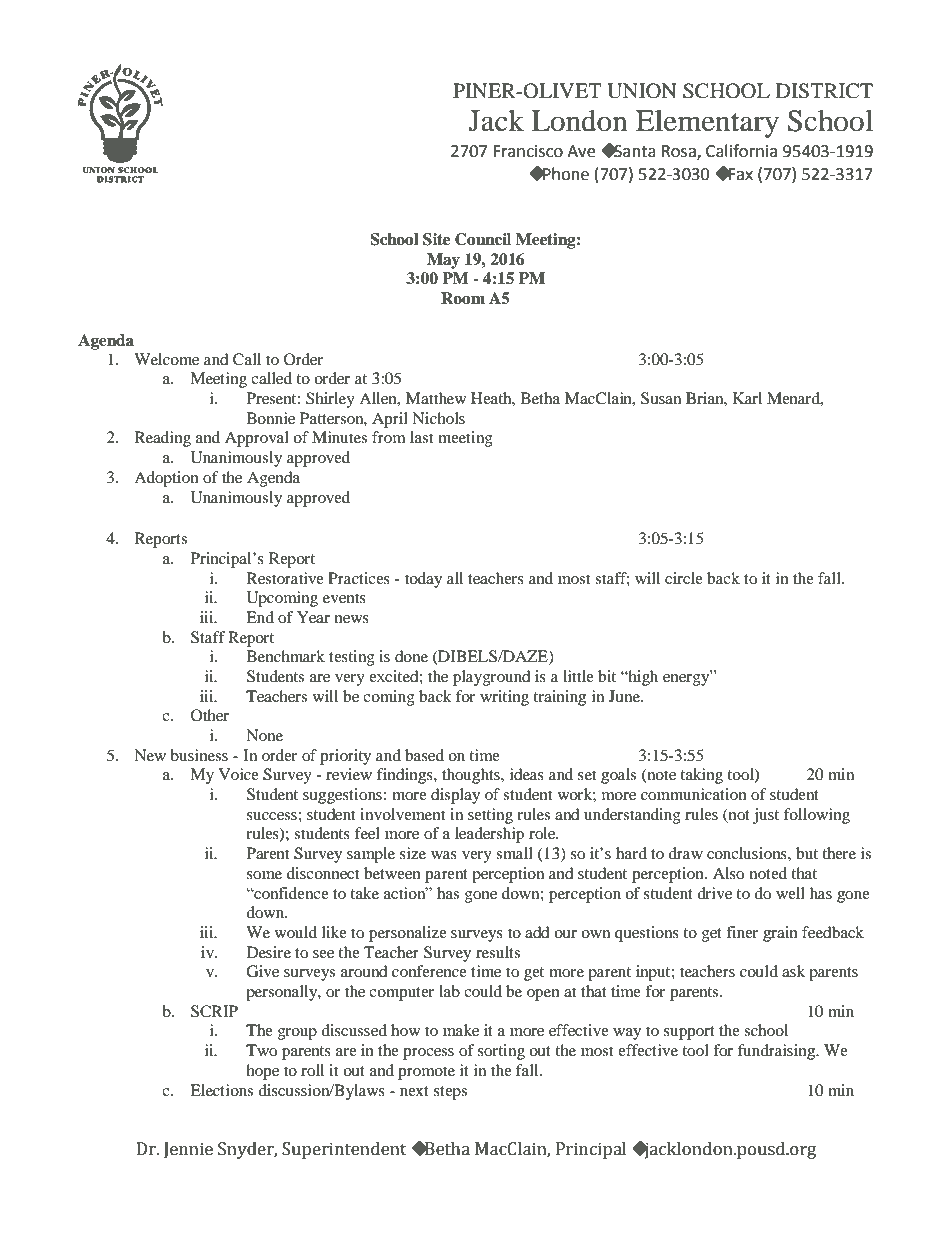 The width and height of the document is (952, 1233). I want to click on California, so click(741, 151).
